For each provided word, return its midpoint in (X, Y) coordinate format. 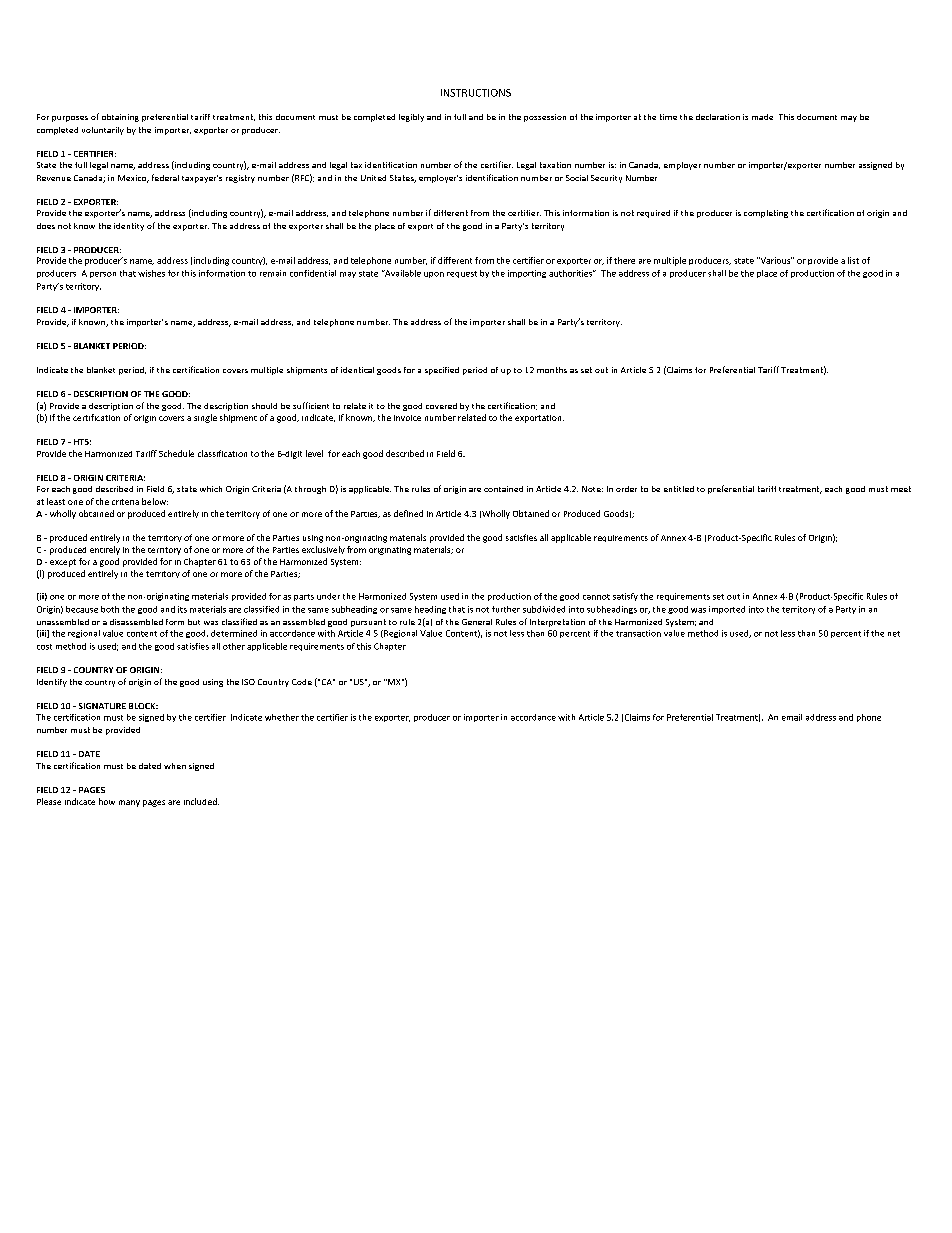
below (155, 501)
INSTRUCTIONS (476, 93)
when (175, 766)
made (762, 117)
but (194, 622)
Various (775, 260)
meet (901, 489)
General (477, 622)
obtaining (120, 118)
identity (129, 227)
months (552, 370)
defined (408, 513)
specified (442, 371)
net (894, 634)
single (205, 418)
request (462, 274)
